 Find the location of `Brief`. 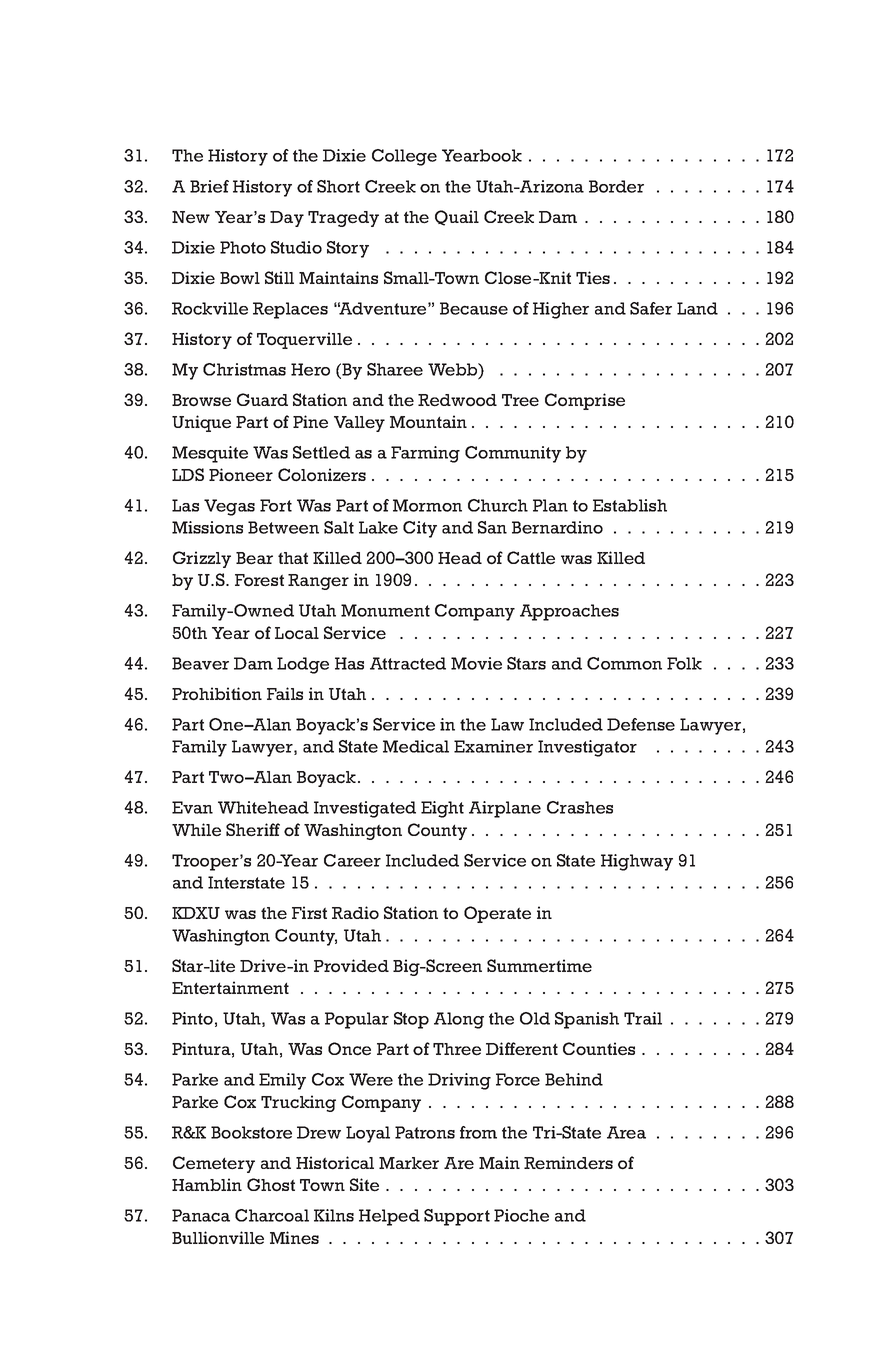

Brief is located at coordinates (209, 186).
